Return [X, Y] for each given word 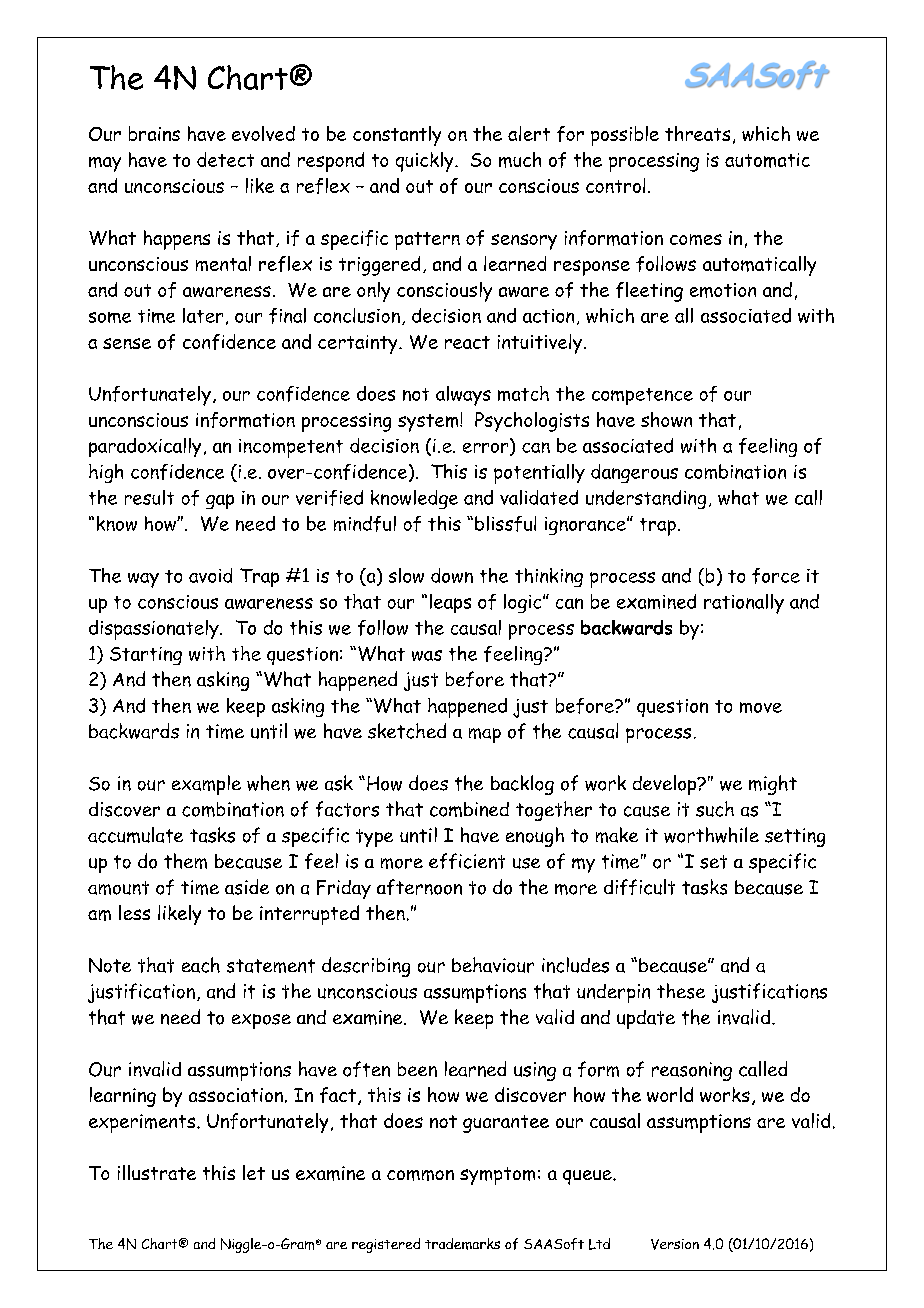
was [427, 655]
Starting [146, 656]
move [761, 707]
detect [225, 159]
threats [697, 133]
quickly [426, 162]
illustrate [157, 1172]
